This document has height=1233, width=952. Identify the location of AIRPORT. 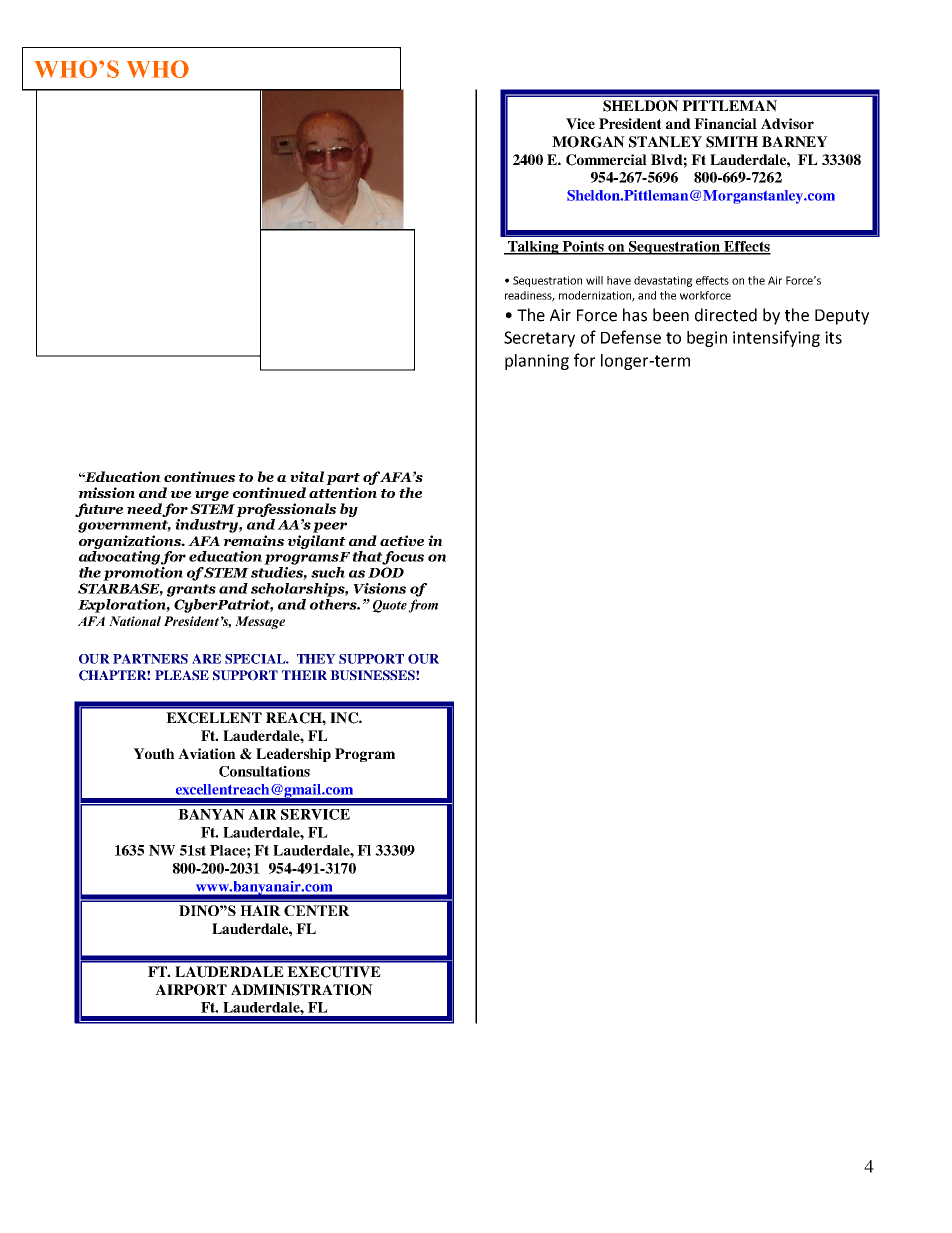
(191, 990).
